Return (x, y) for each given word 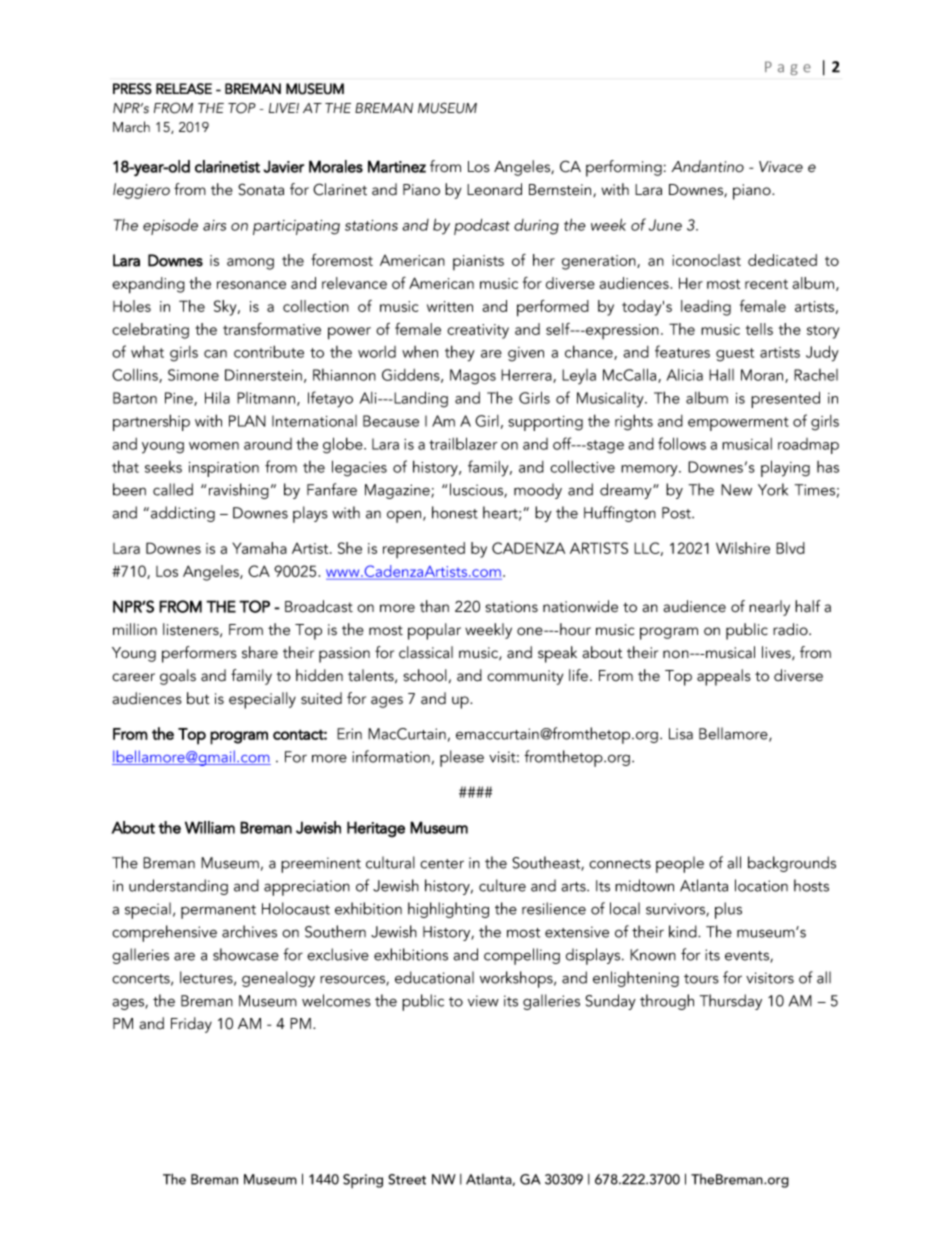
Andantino (707, 166)
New (736, 490)
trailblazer (463, 443)
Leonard (494, 189)
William (210, 827)
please (462, 758)
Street (407, 1179)
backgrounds (792, 864)
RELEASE (184, 89)
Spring (363, 1181)
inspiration (224, 469)
